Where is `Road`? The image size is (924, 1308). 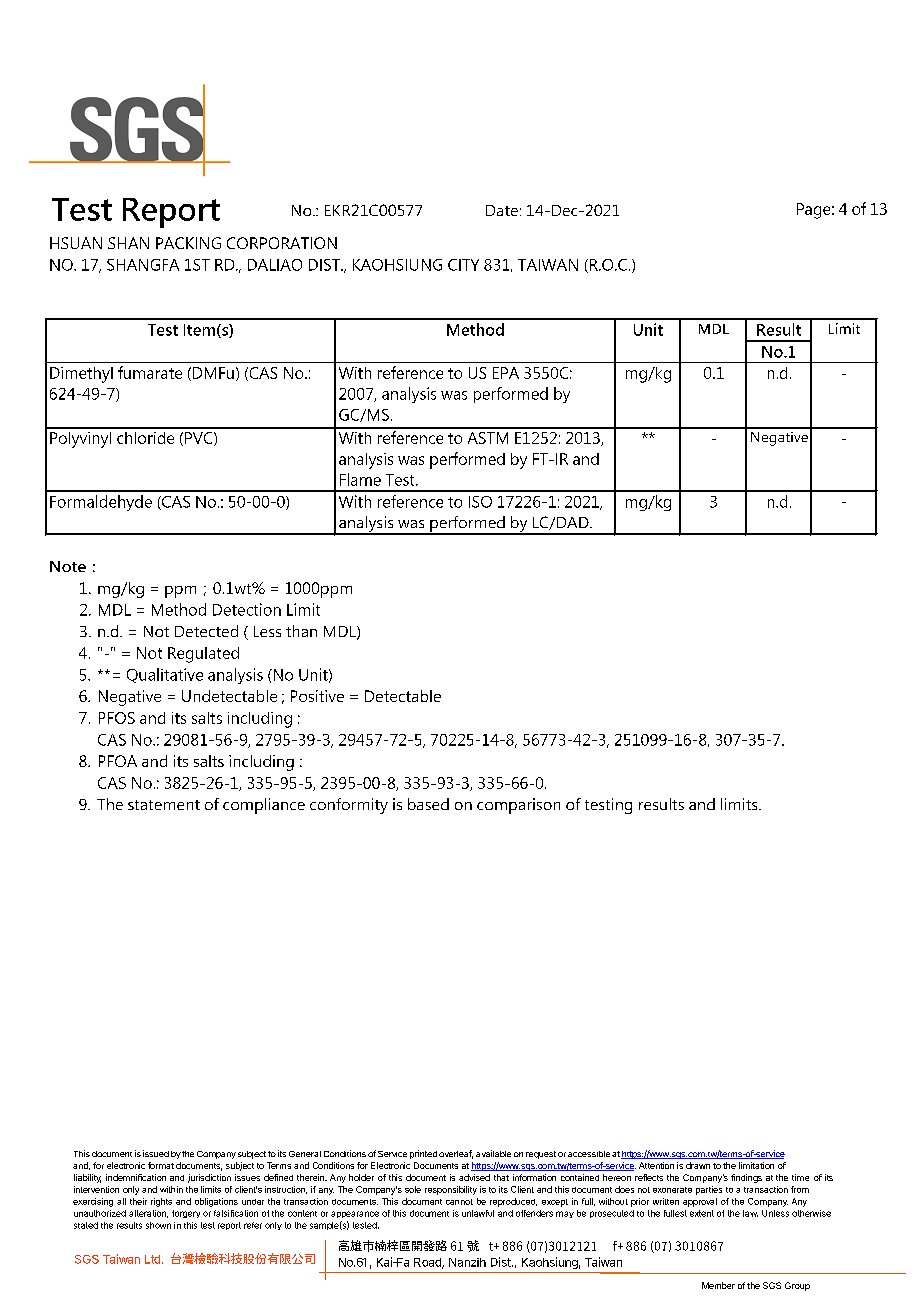
Road is located at coordinates (428, 1263).
